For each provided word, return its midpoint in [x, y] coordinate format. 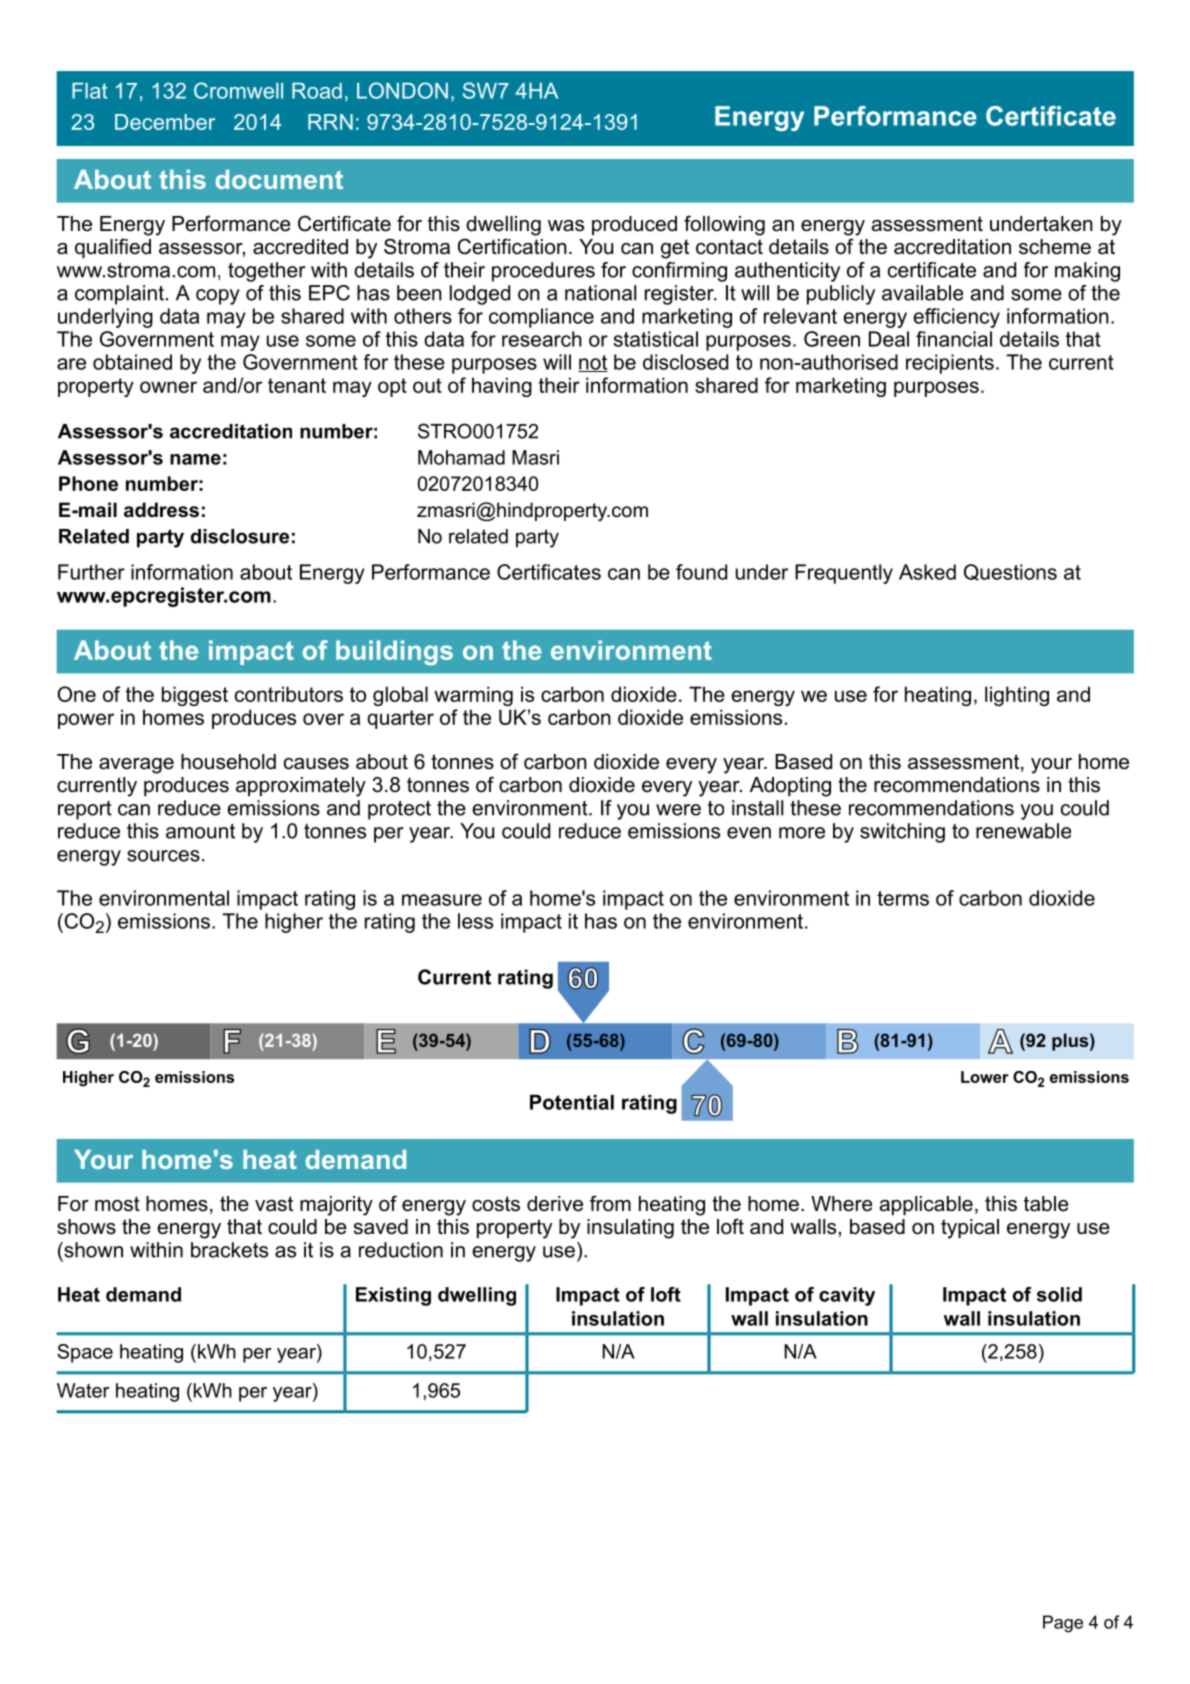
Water [83, 1390]
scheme [1055, 247]
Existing [393, 1296]
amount [200, 831]
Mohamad [461, 457]
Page [1063, 1624]
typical [970, 1229]
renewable [1023, 831]
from [610, 1203]
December [165, 122]
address [161, 510]
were [678, 810]
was [566, 226]
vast [274, 1204]
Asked [927, 572]
